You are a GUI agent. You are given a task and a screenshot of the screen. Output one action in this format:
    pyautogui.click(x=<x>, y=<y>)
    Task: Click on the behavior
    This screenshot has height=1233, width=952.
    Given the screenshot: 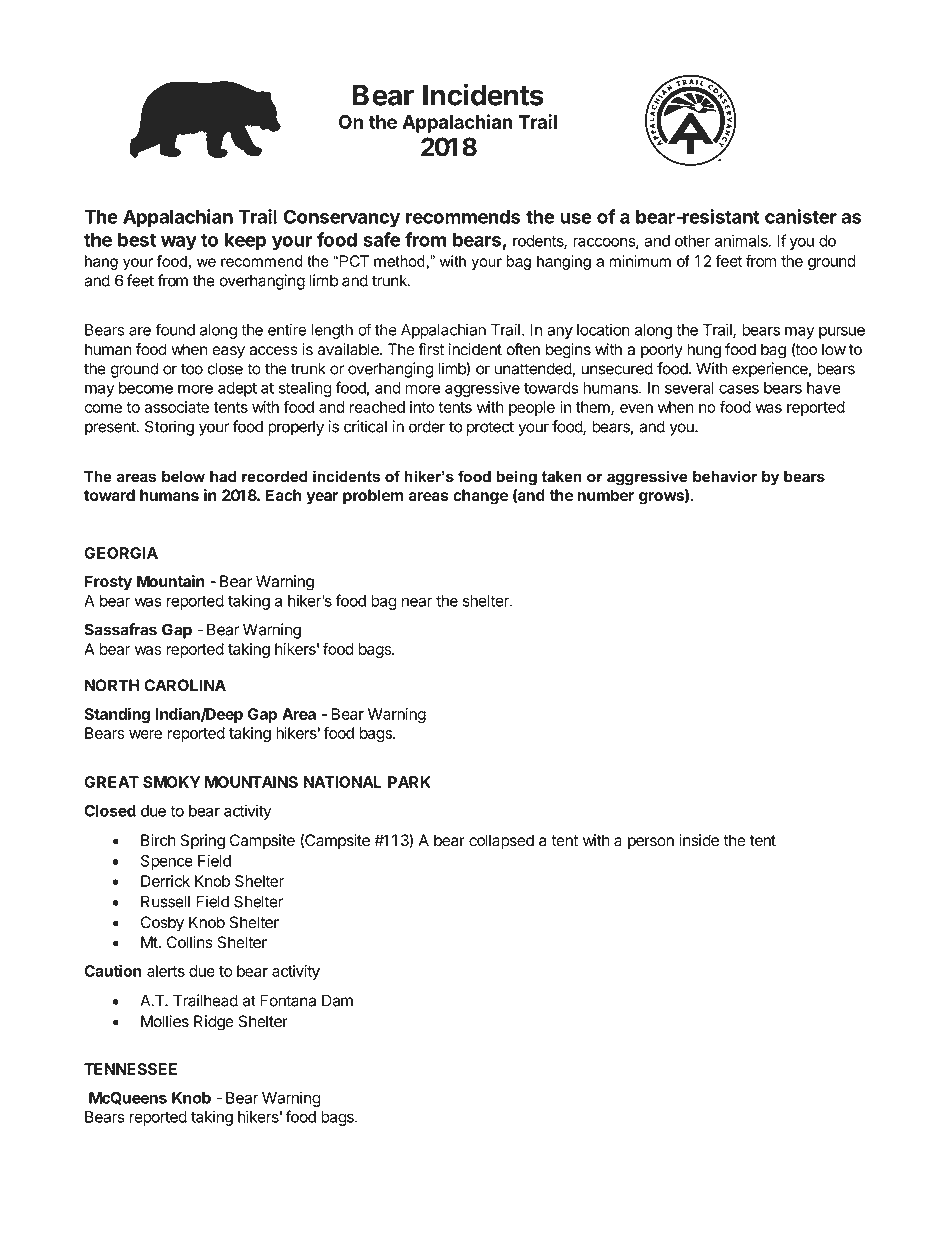 What is the action you would take?
    pyautogui.click(x=725, y=476)
